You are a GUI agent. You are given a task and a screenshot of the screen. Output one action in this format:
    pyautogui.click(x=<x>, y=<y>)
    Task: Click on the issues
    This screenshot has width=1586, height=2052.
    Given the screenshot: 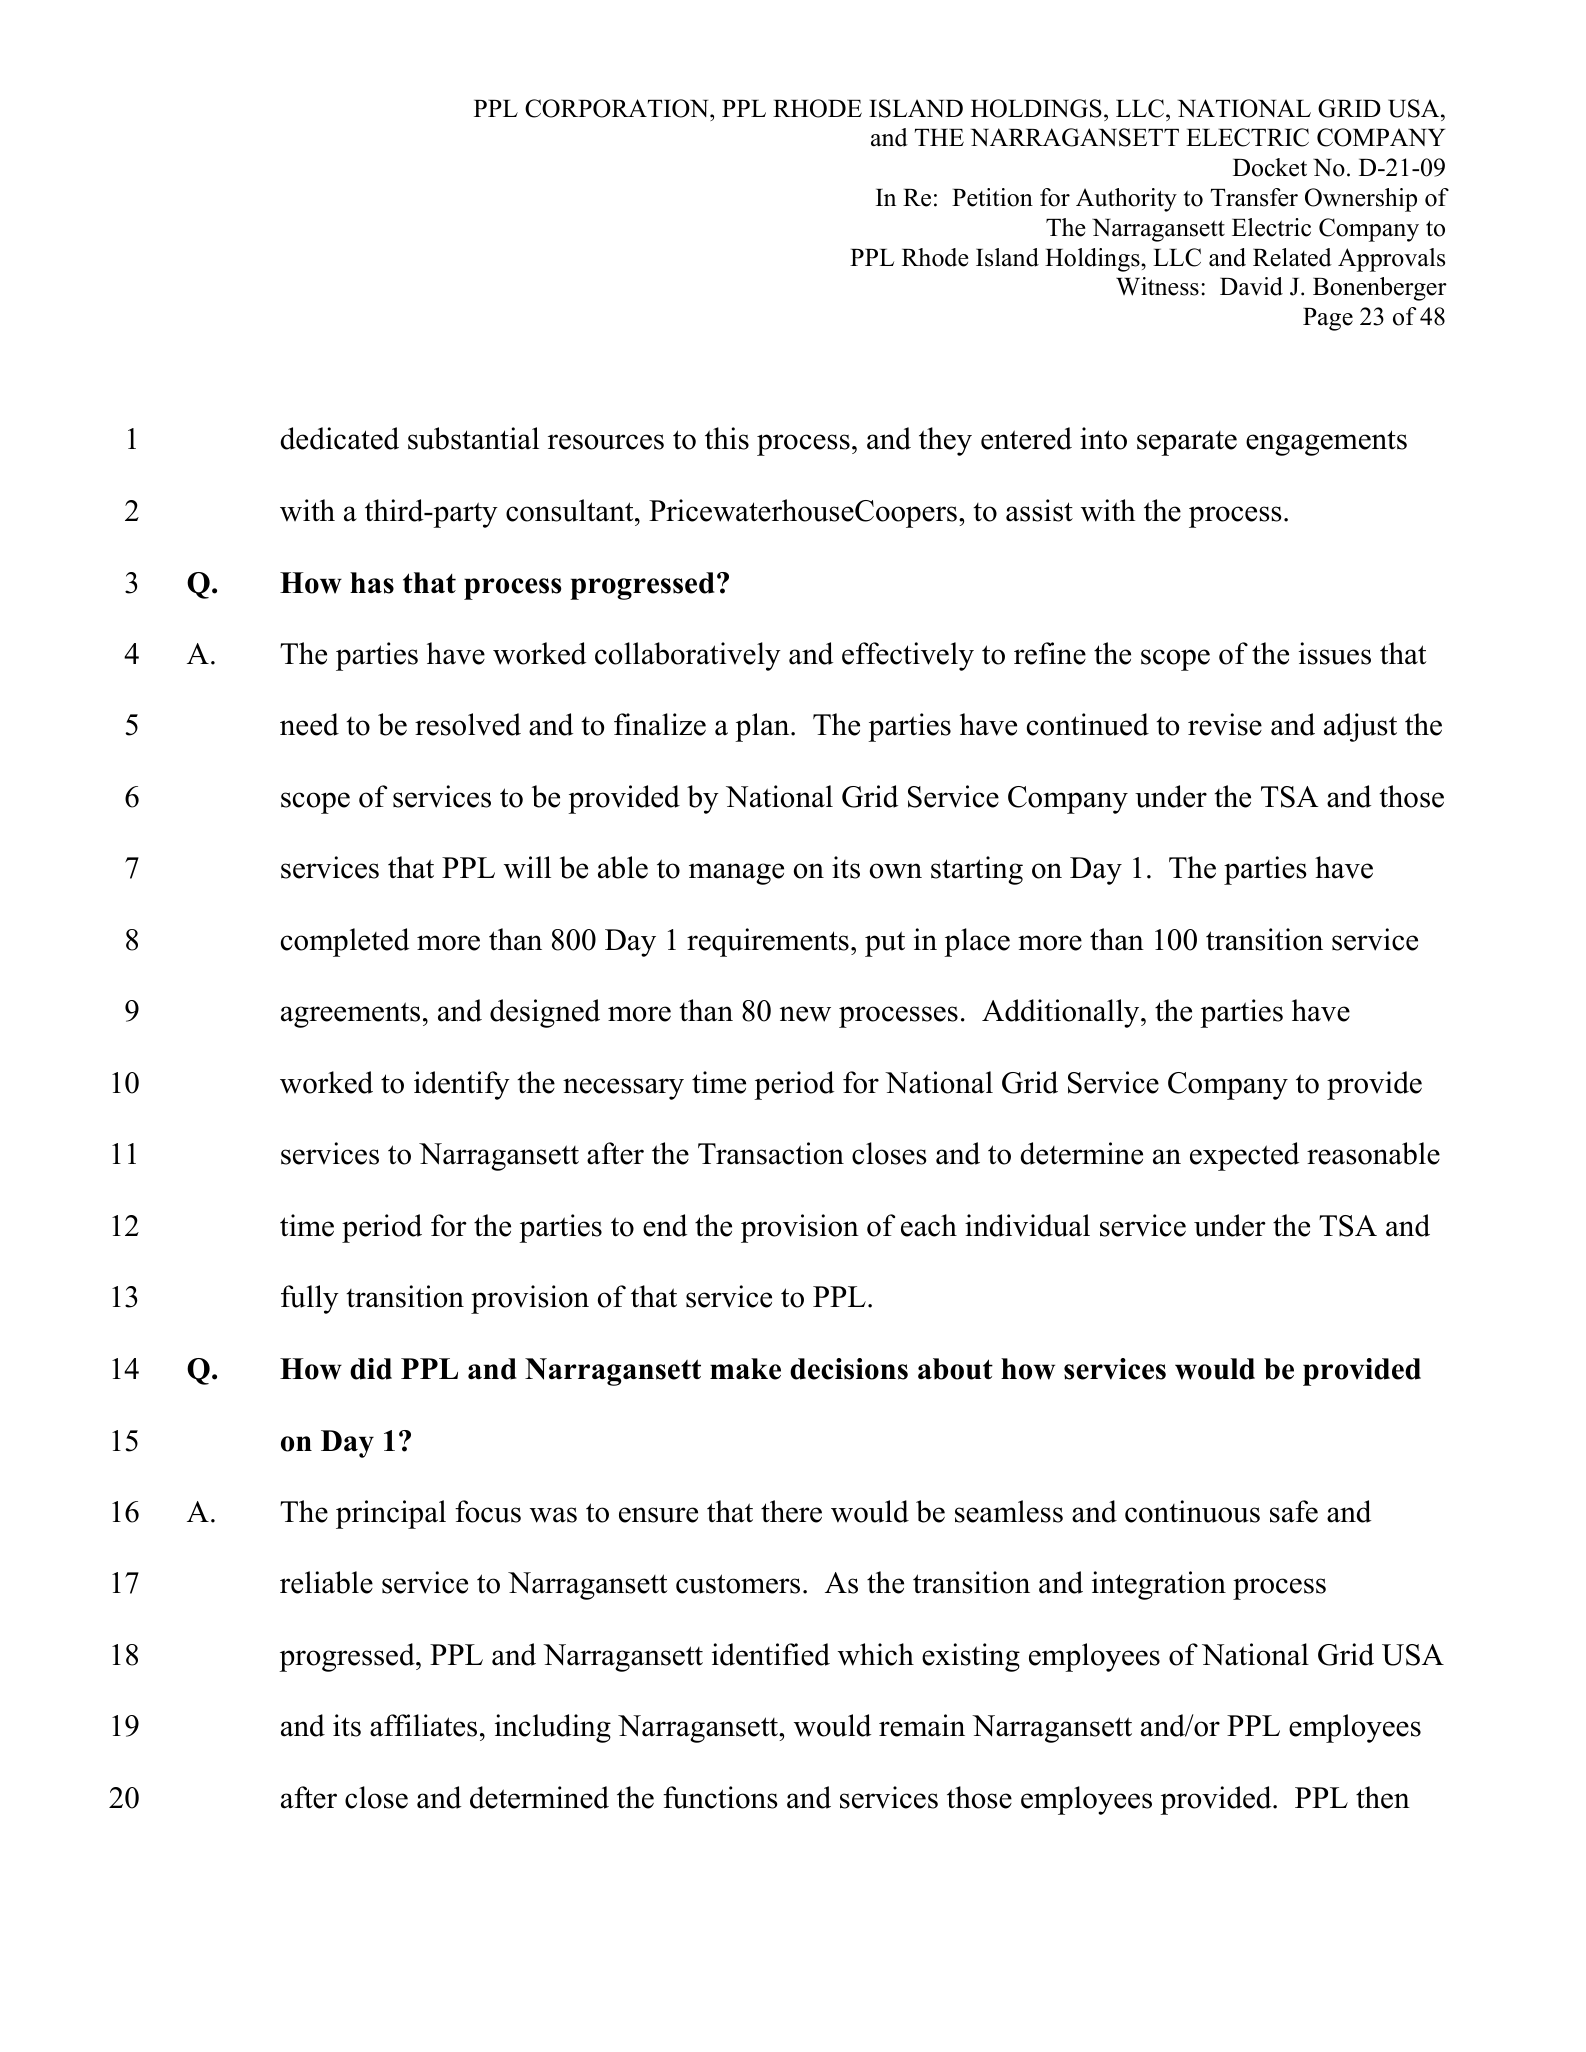 What is the action you would take?
    pyautogui.click(x=1335, y=653)
